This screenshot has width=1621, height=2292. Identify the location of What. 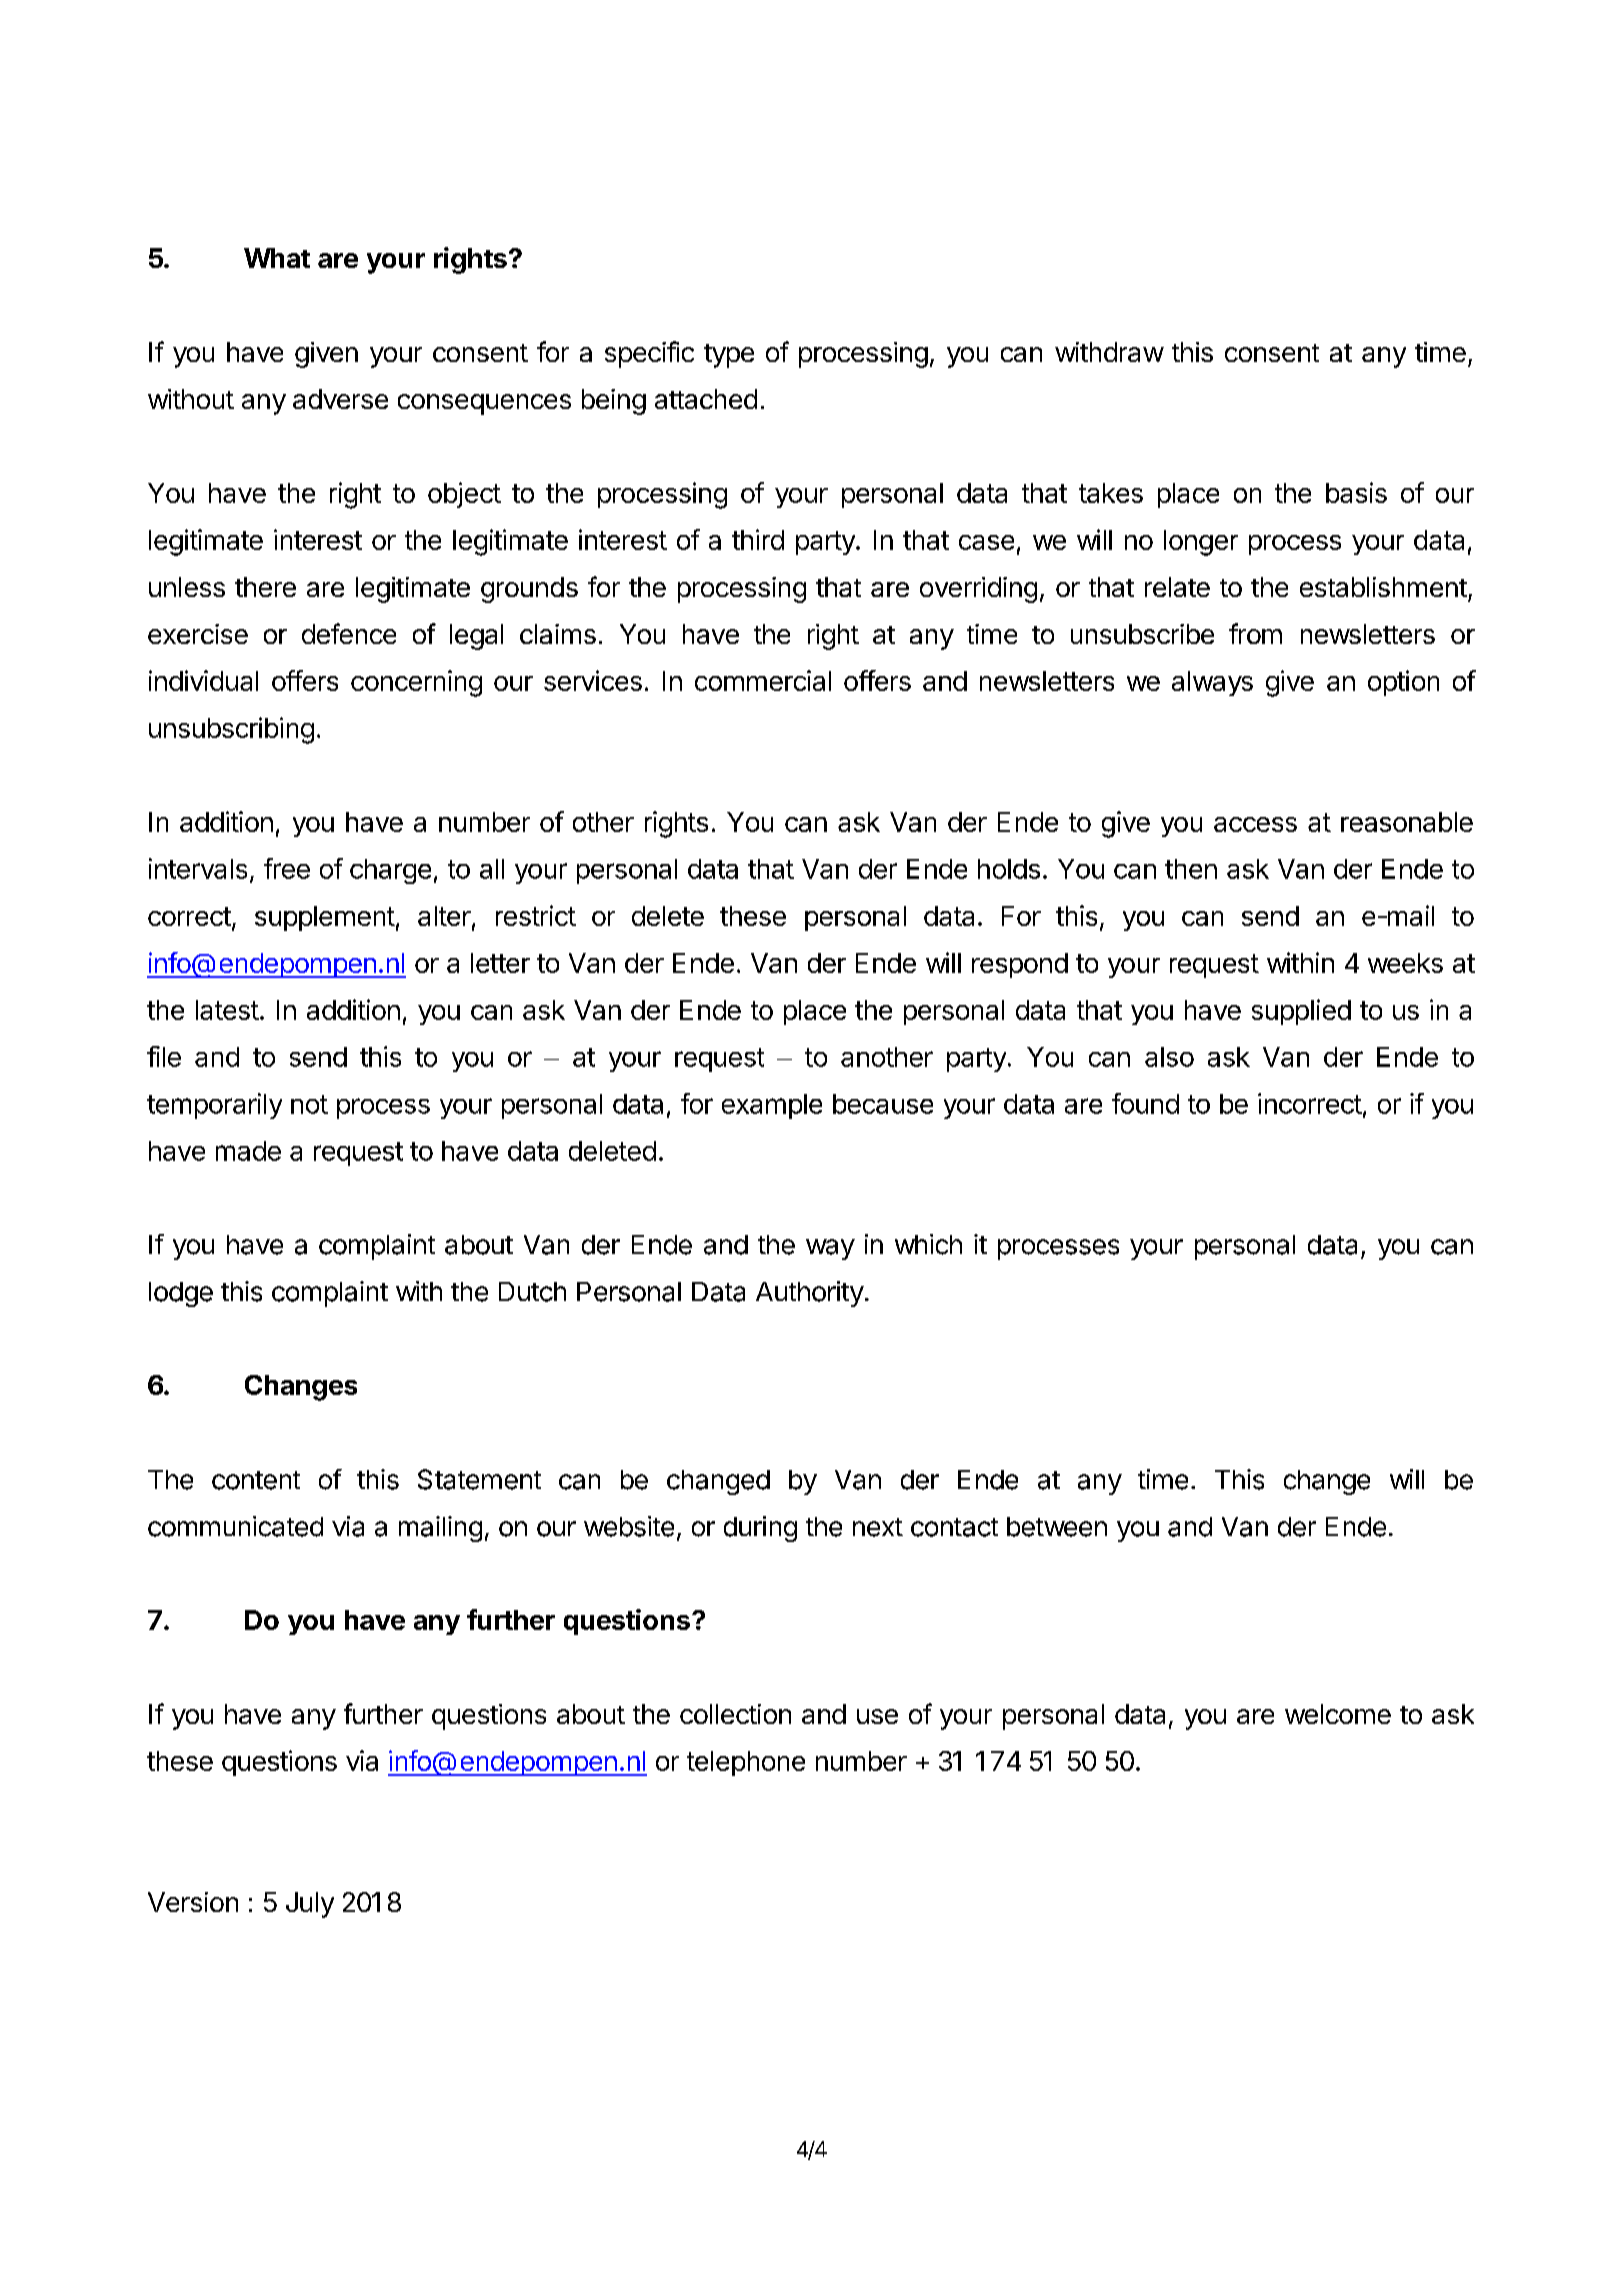
(277, 258).
